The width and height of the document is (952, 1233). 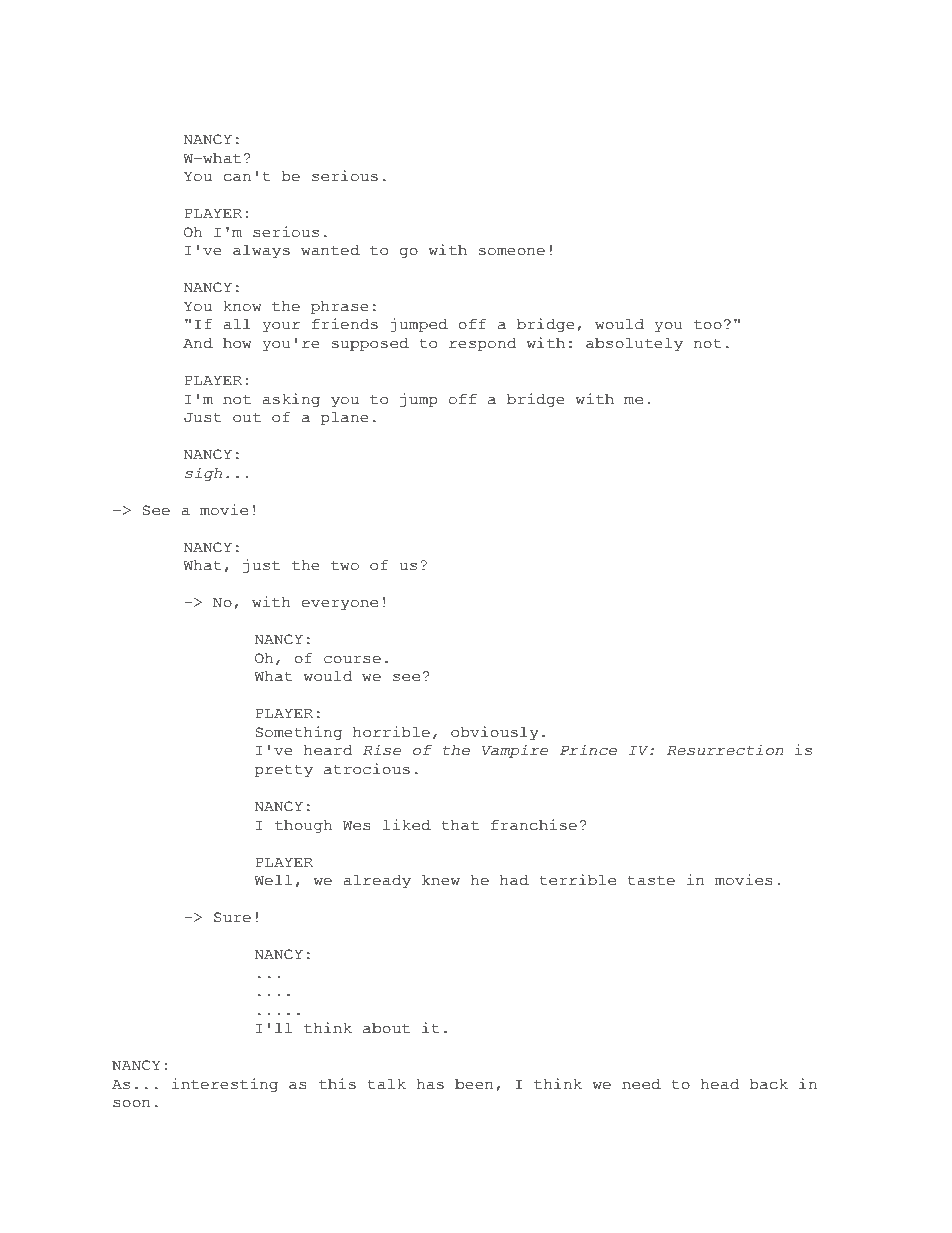 What do you see at coordinates (298, 733) in the document?
I see `Something` at bounding box center [298, 733].
